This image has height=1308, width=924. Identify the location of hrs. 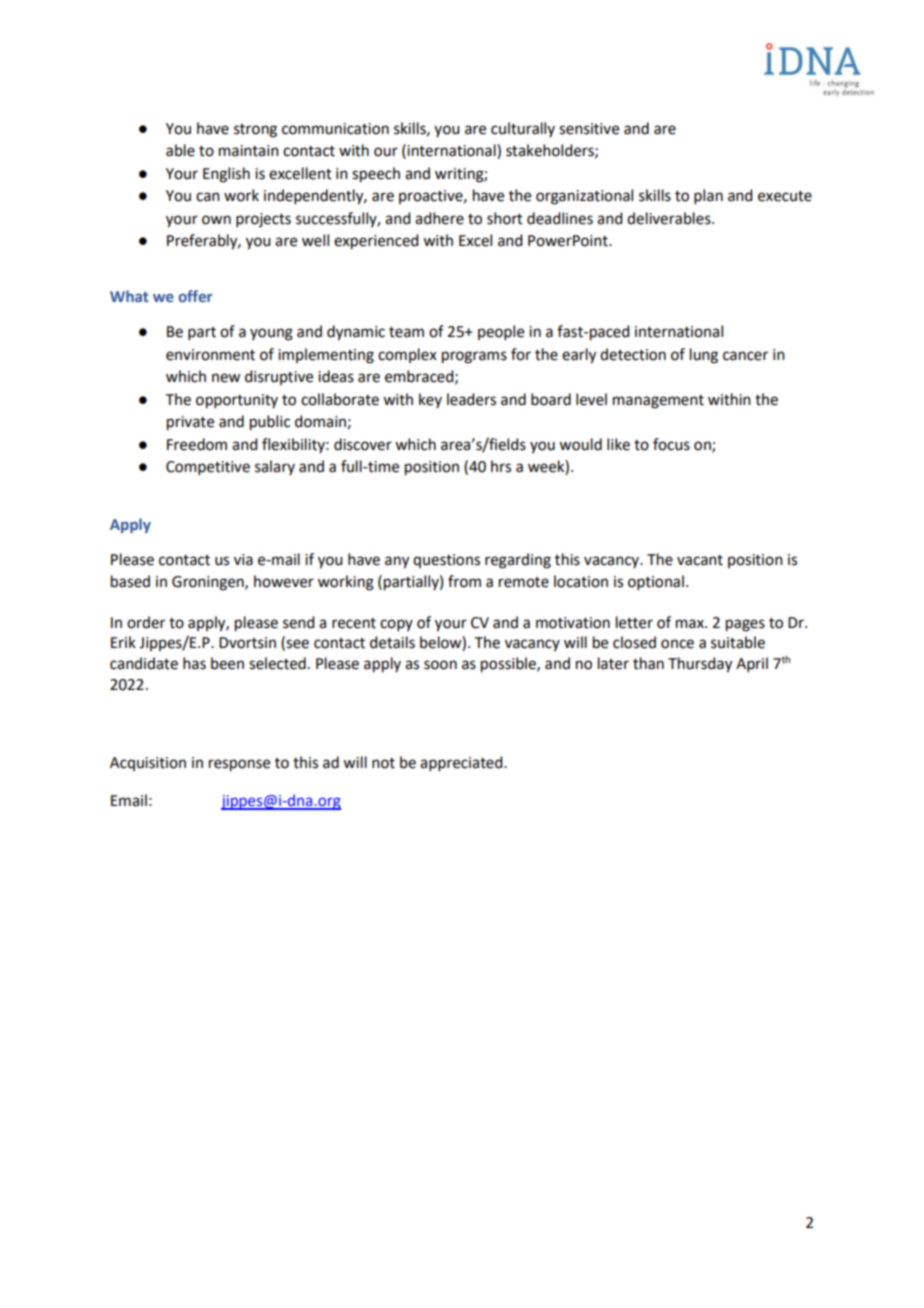
(501, 466).
